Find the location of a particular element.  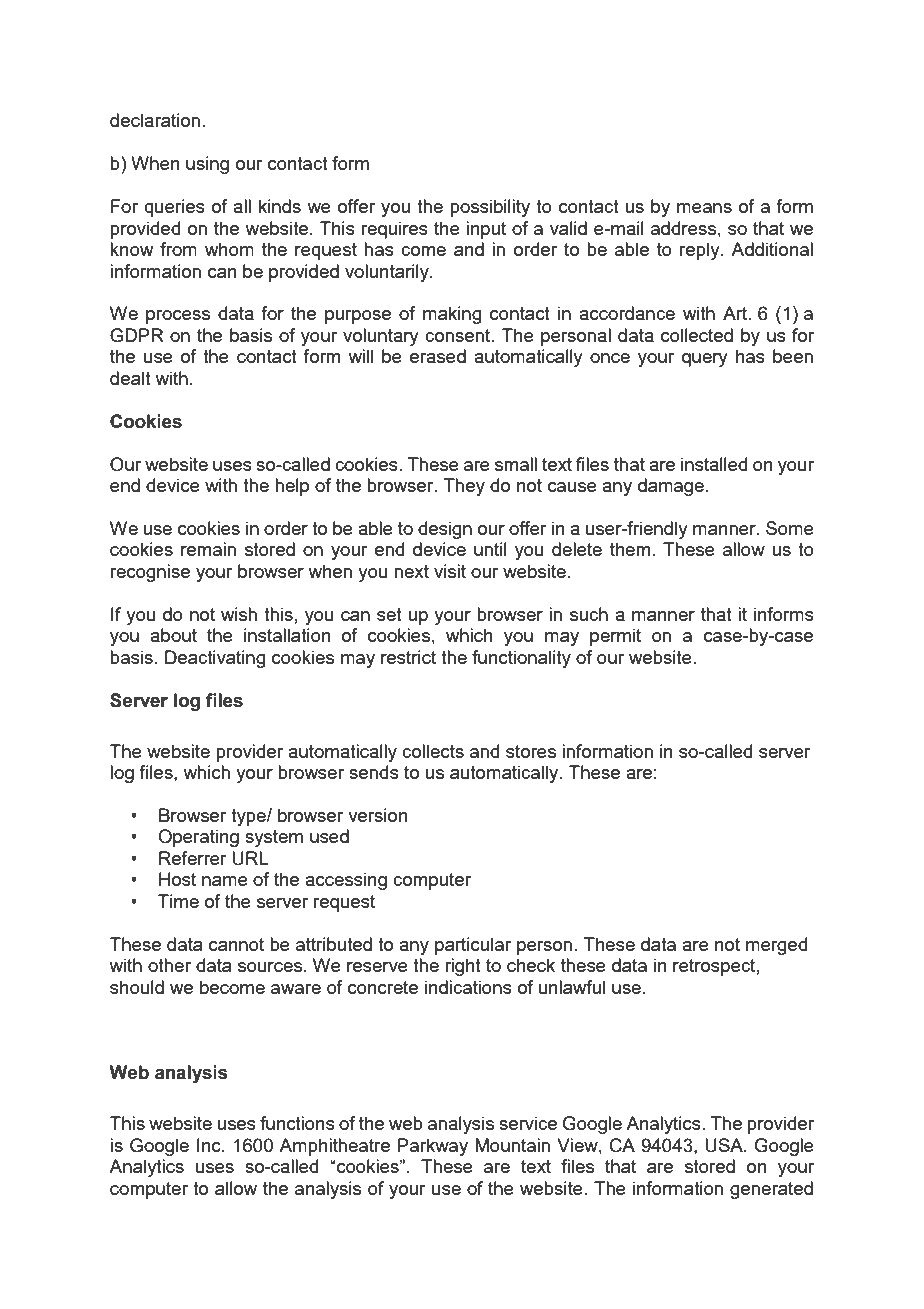

means is located at coordinates (704, 208).
